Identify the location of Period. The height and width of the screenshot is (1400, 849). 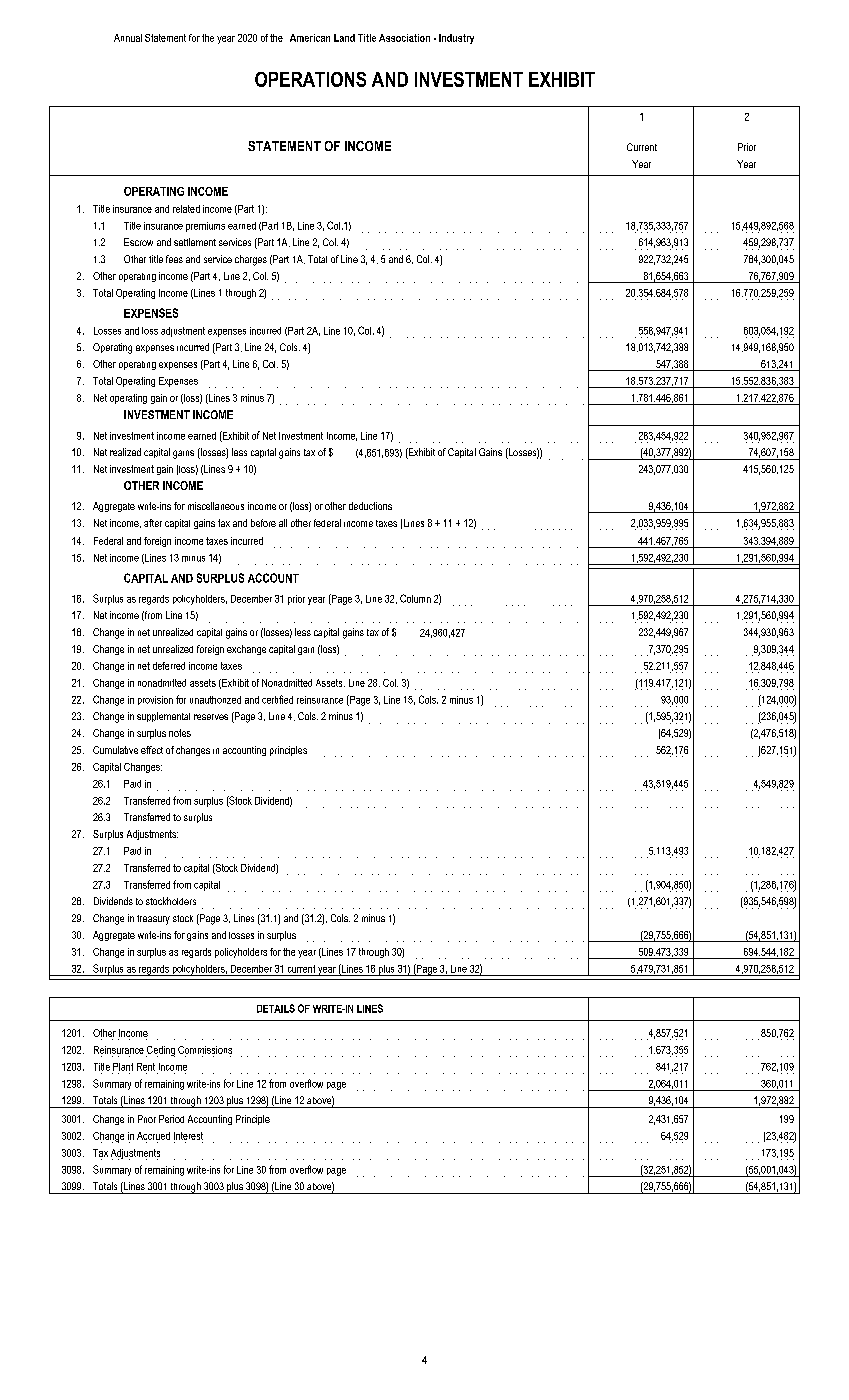
(171, 1119).
